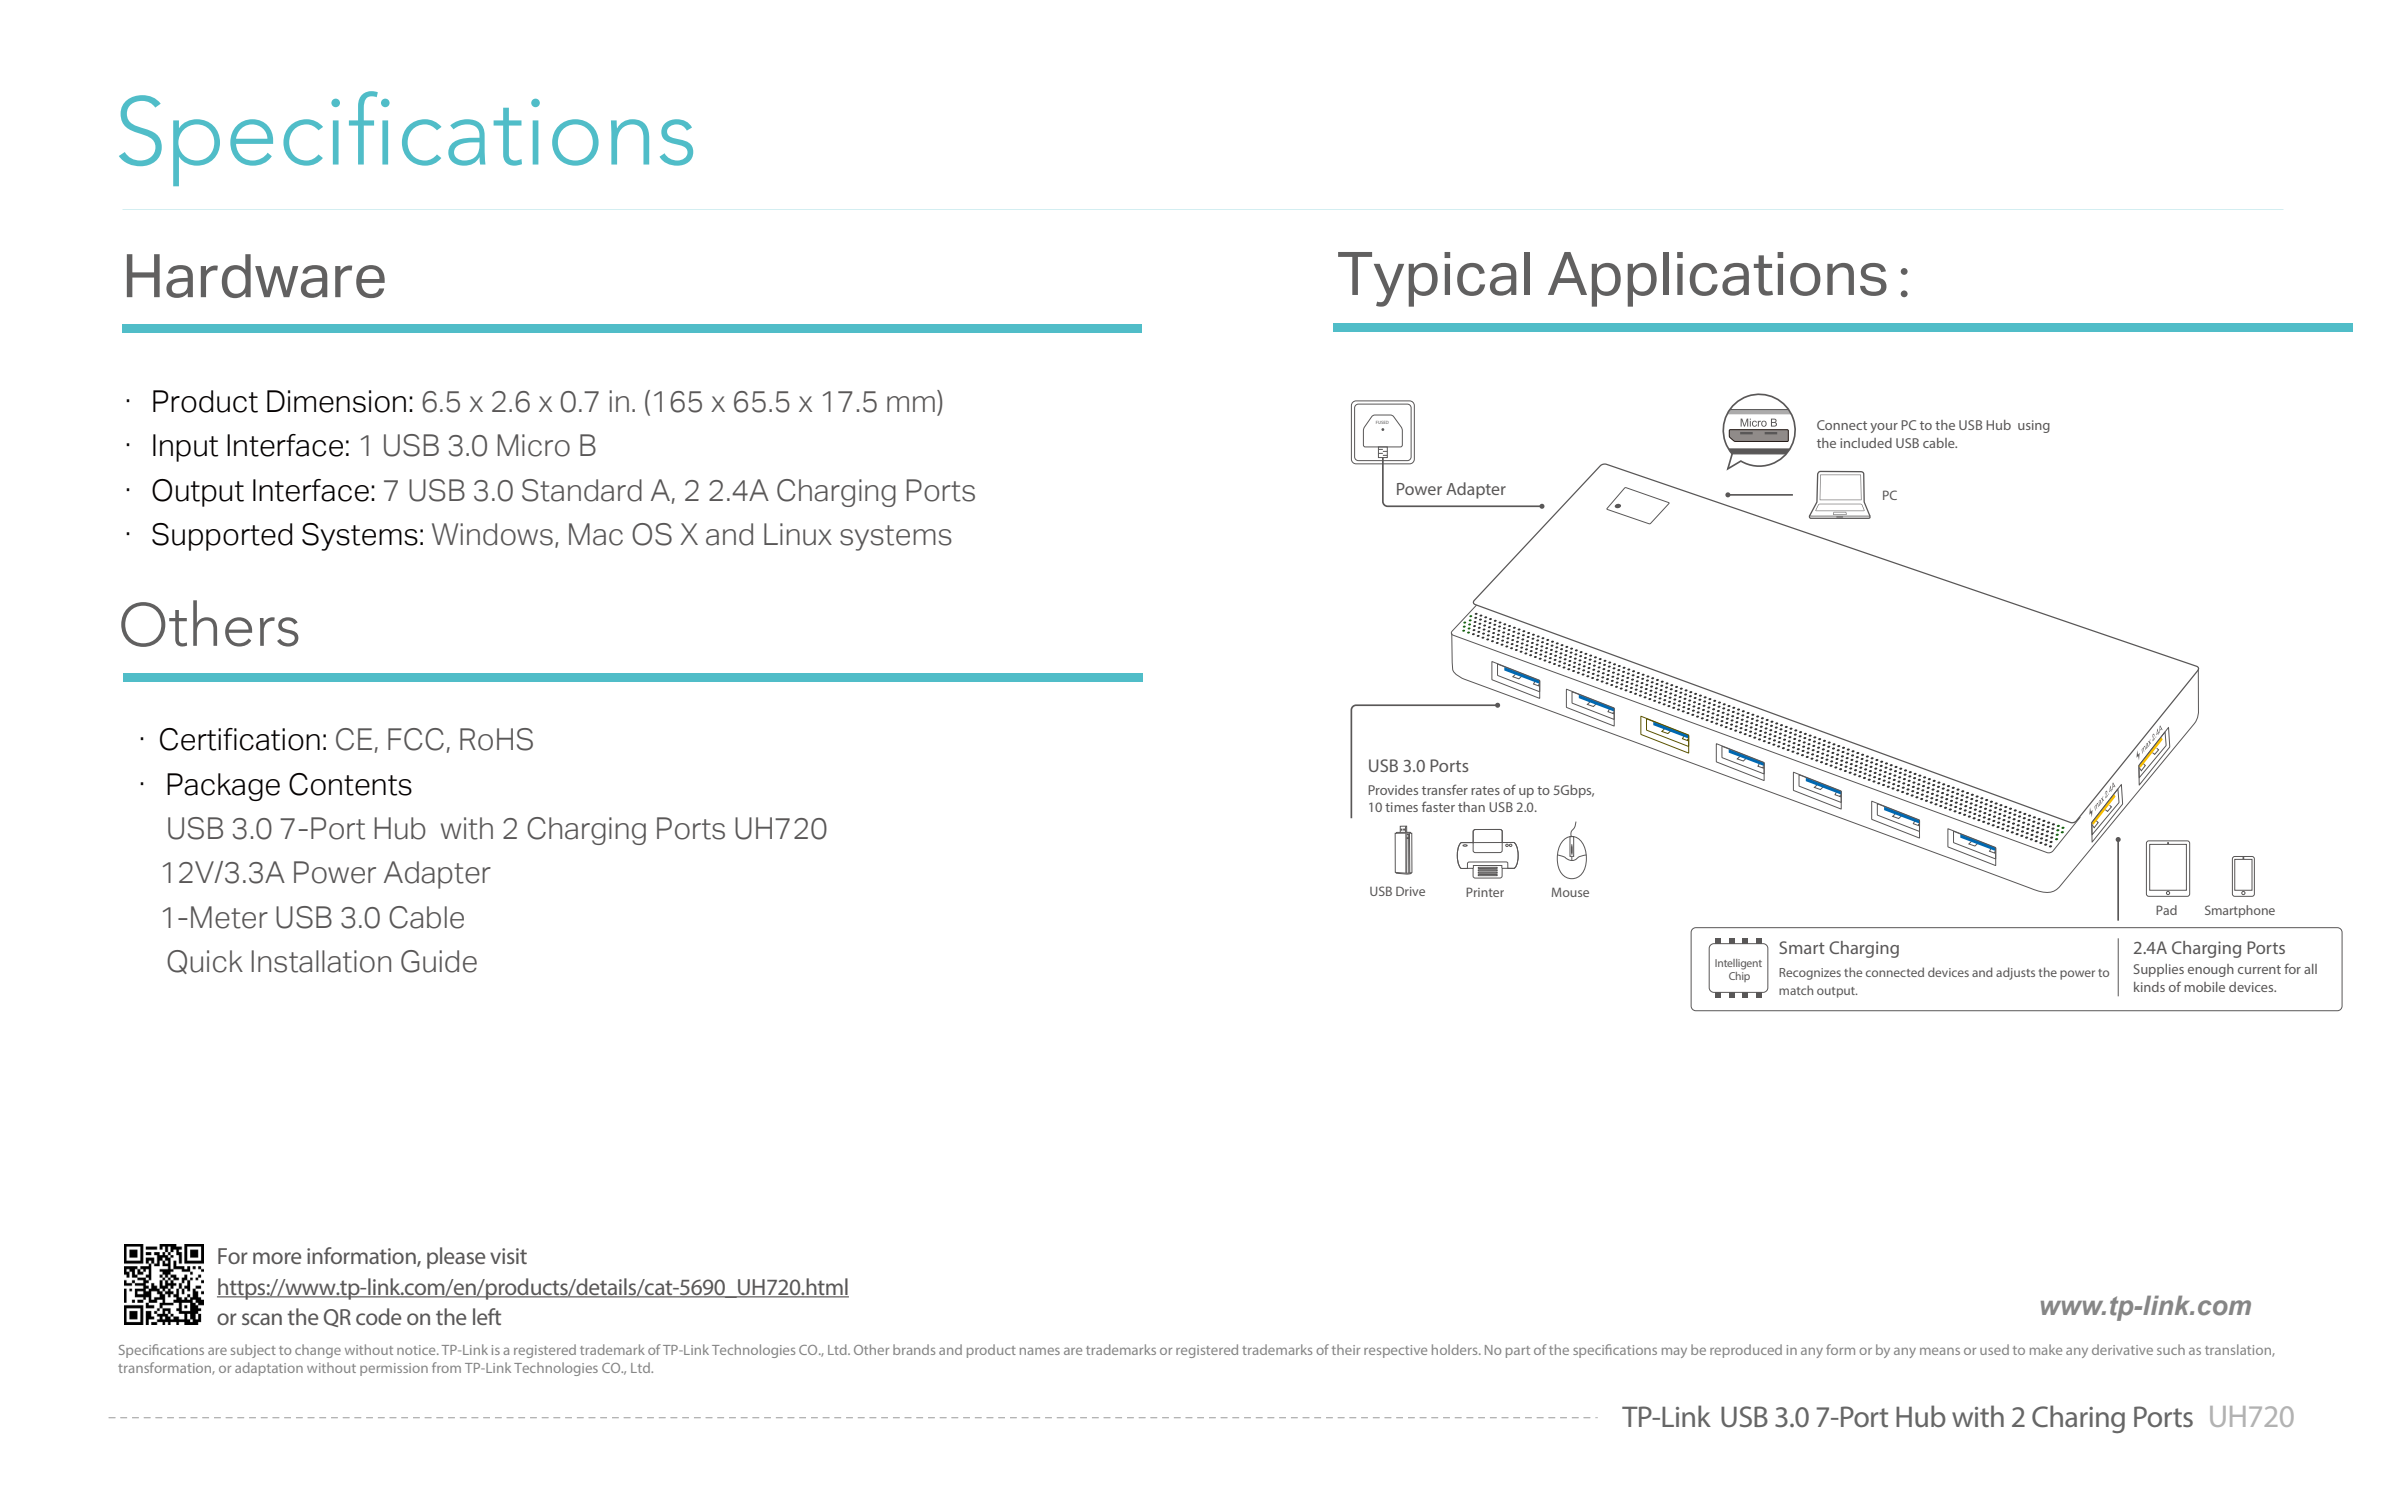  Describe the element at coordinates (350, 784) in the screenshot. I see `Contents` at that location.
